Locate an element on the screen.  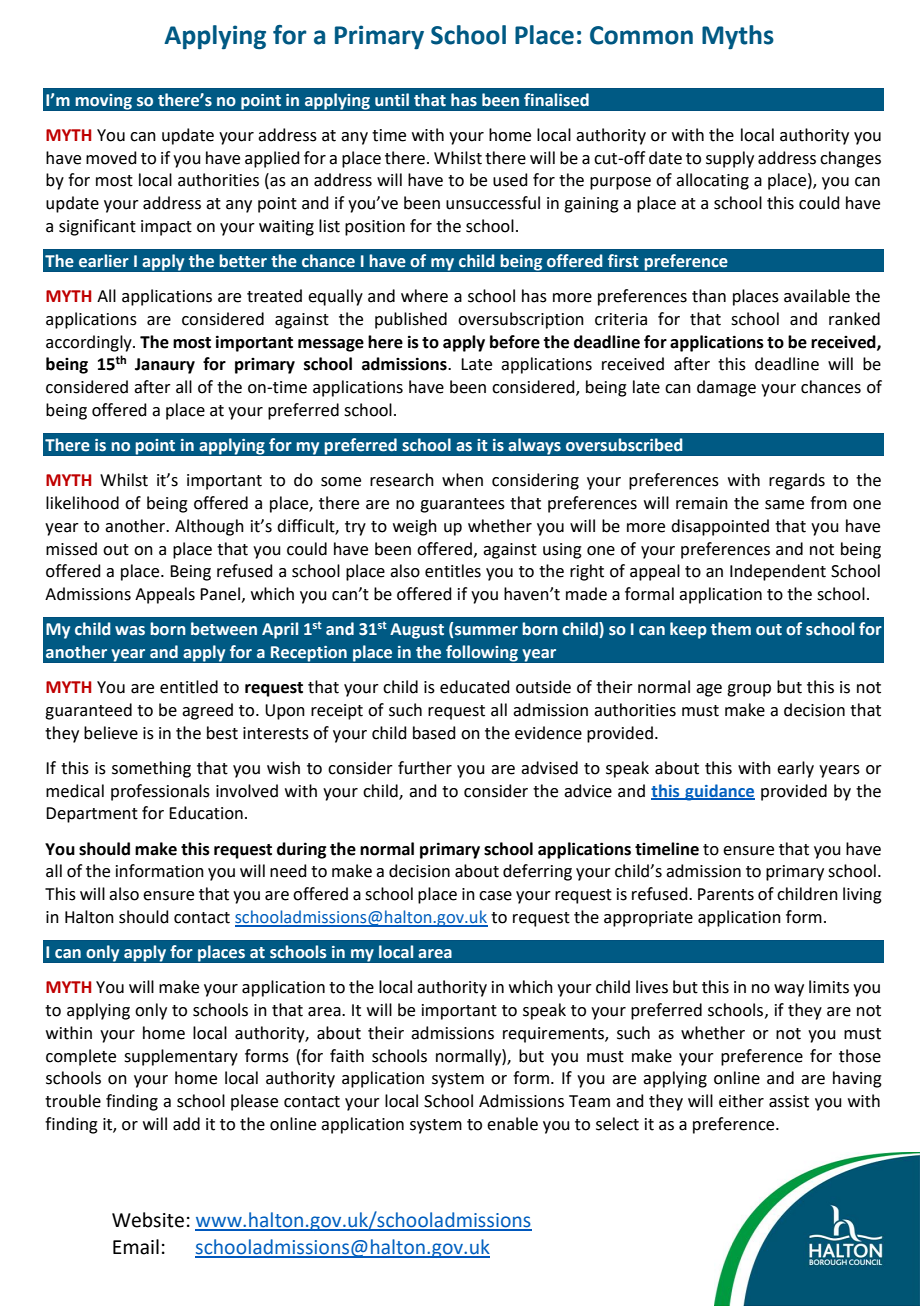
until is located at coordinates (392, 100).
